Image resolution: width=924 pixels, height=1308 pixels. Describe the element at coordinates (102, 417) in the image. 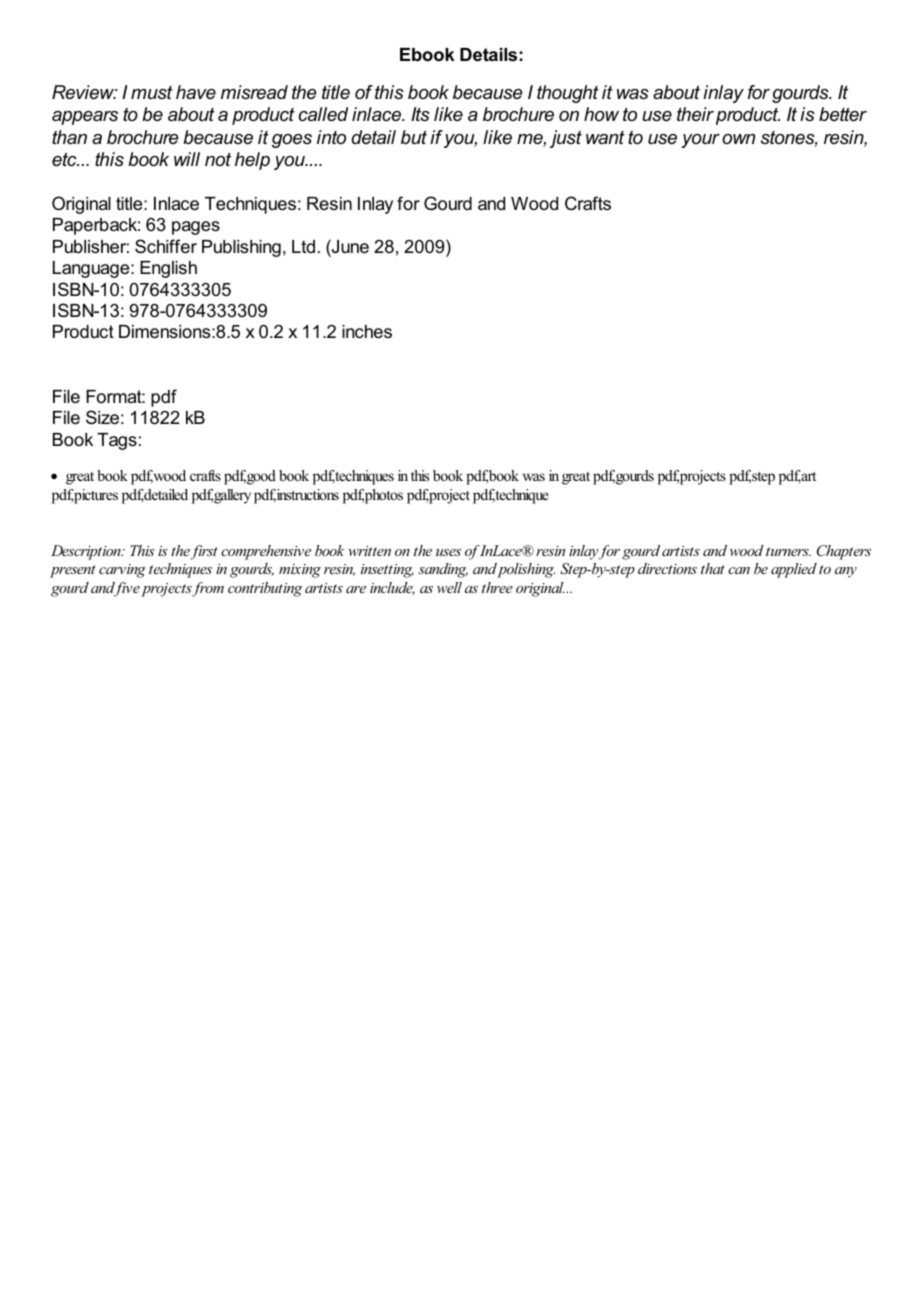

I see `Size` at that location.
